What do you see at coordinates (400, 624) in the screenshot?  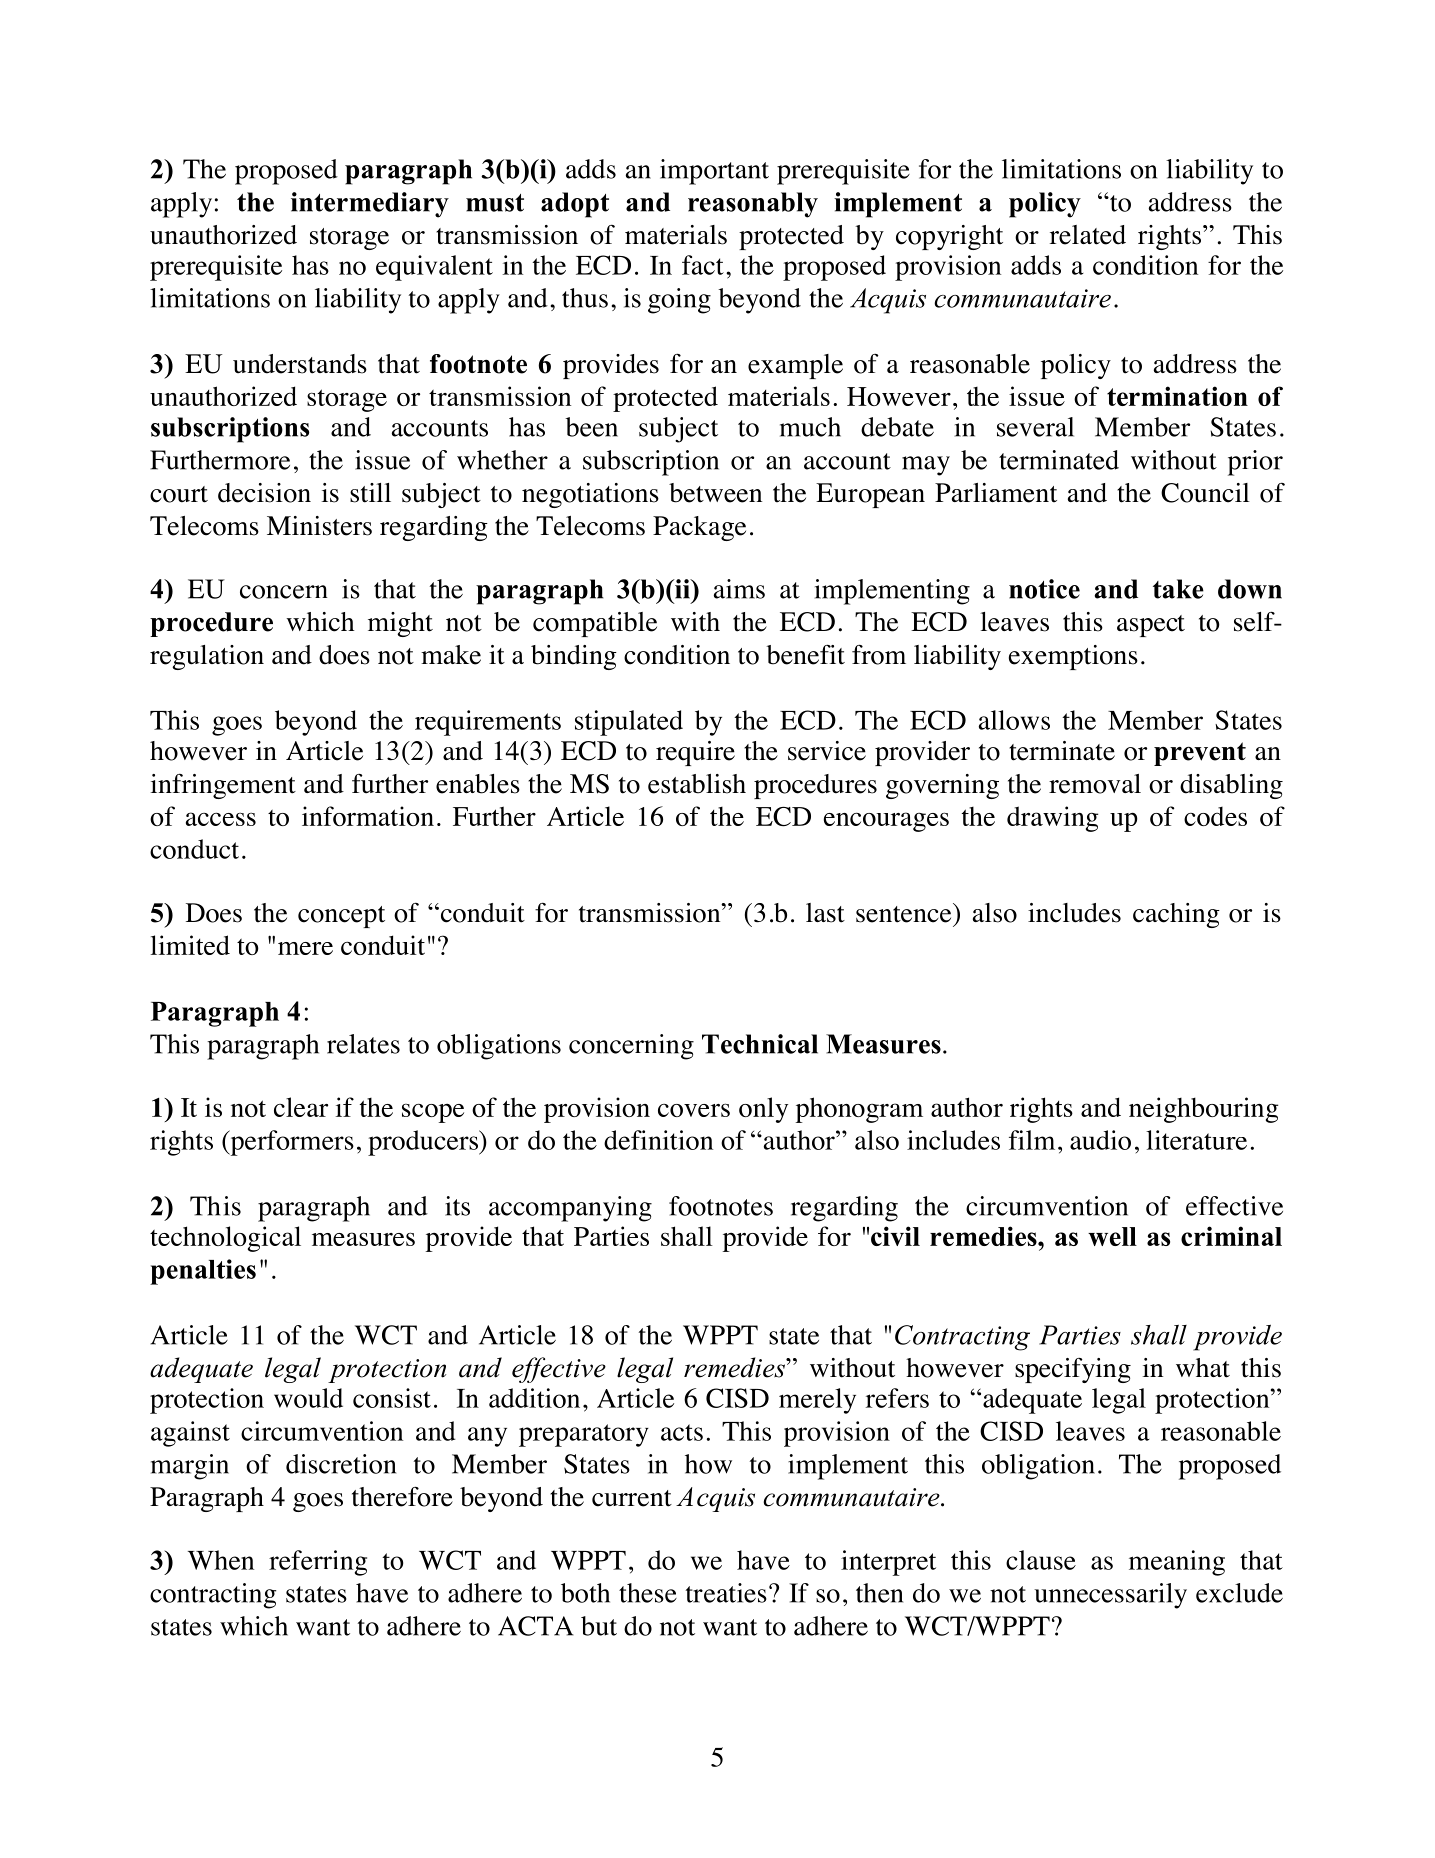 I see `might` at bounding box center [400, 624].
